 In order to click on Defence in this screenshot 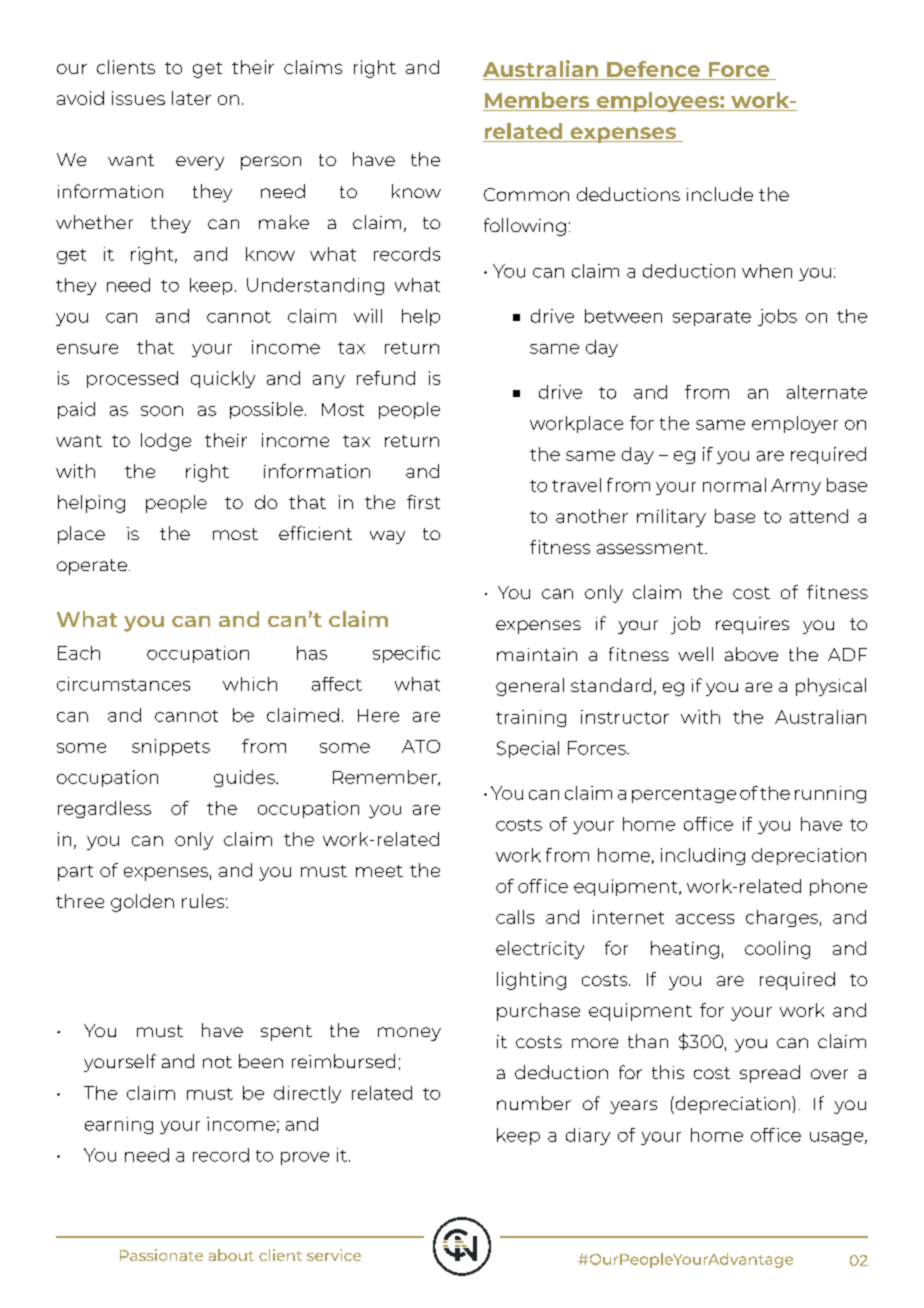, I will do `click(654, 70)`.
